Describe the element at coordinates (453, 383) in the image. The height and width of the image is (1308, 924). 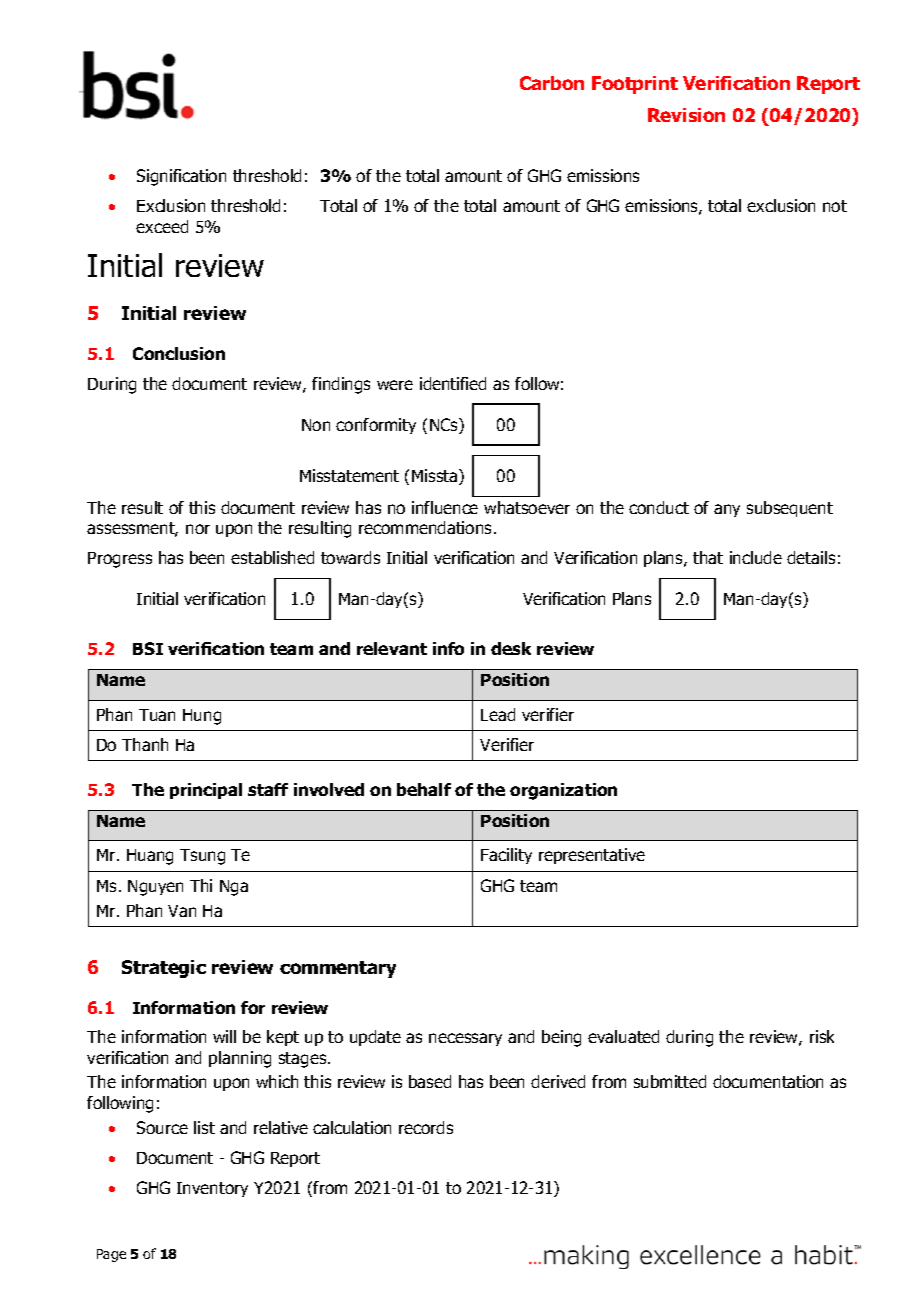
I see `identified` at that location.
